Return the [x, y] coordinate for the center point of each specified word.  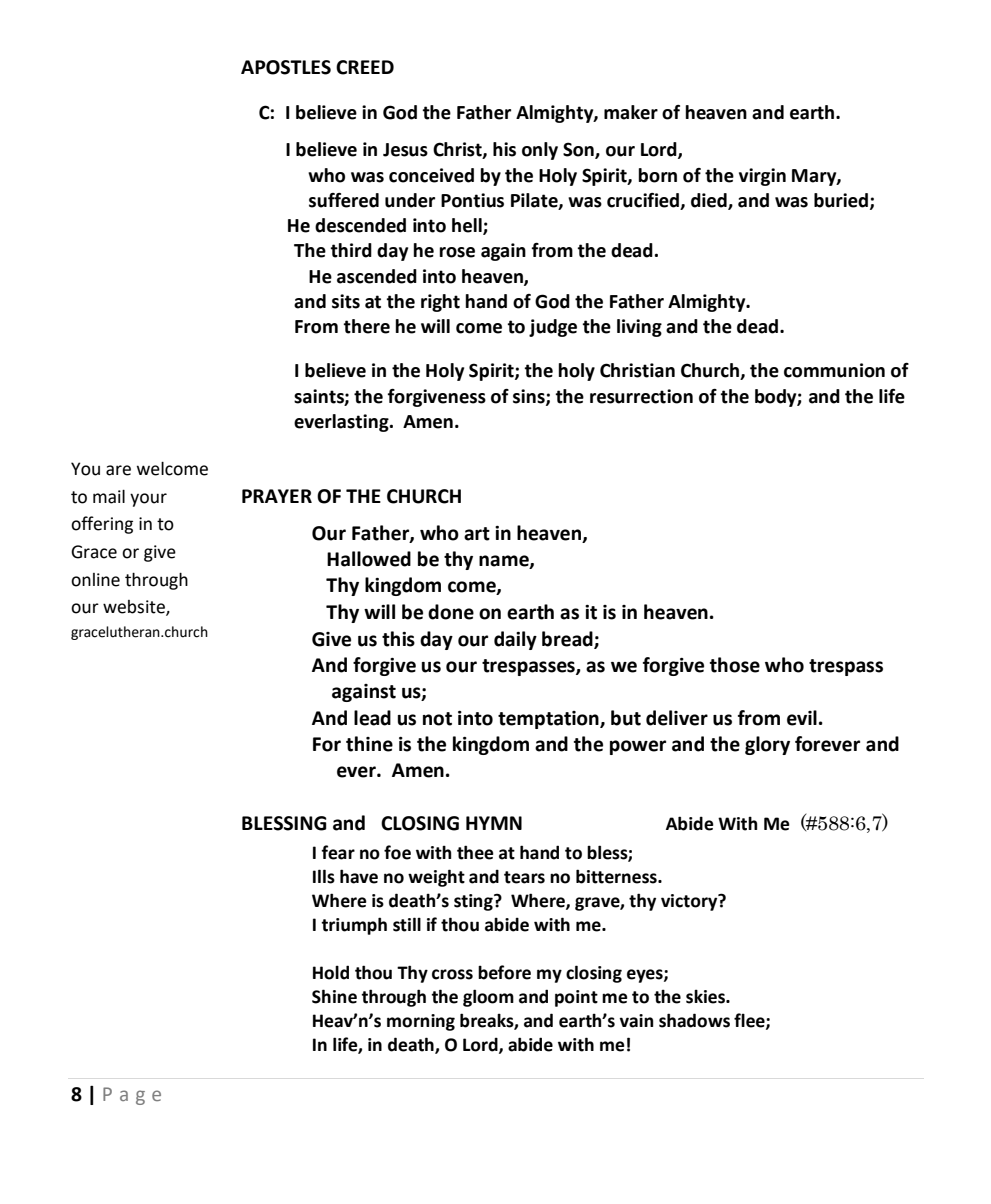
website [135, 608]
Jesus [405, 150]
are [118, 470]
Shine [334, 996]
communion [834, 370]
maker [631, 112]
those [735, 665]
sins [530, 397]
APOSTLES [286, 67]
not [437, 719]
